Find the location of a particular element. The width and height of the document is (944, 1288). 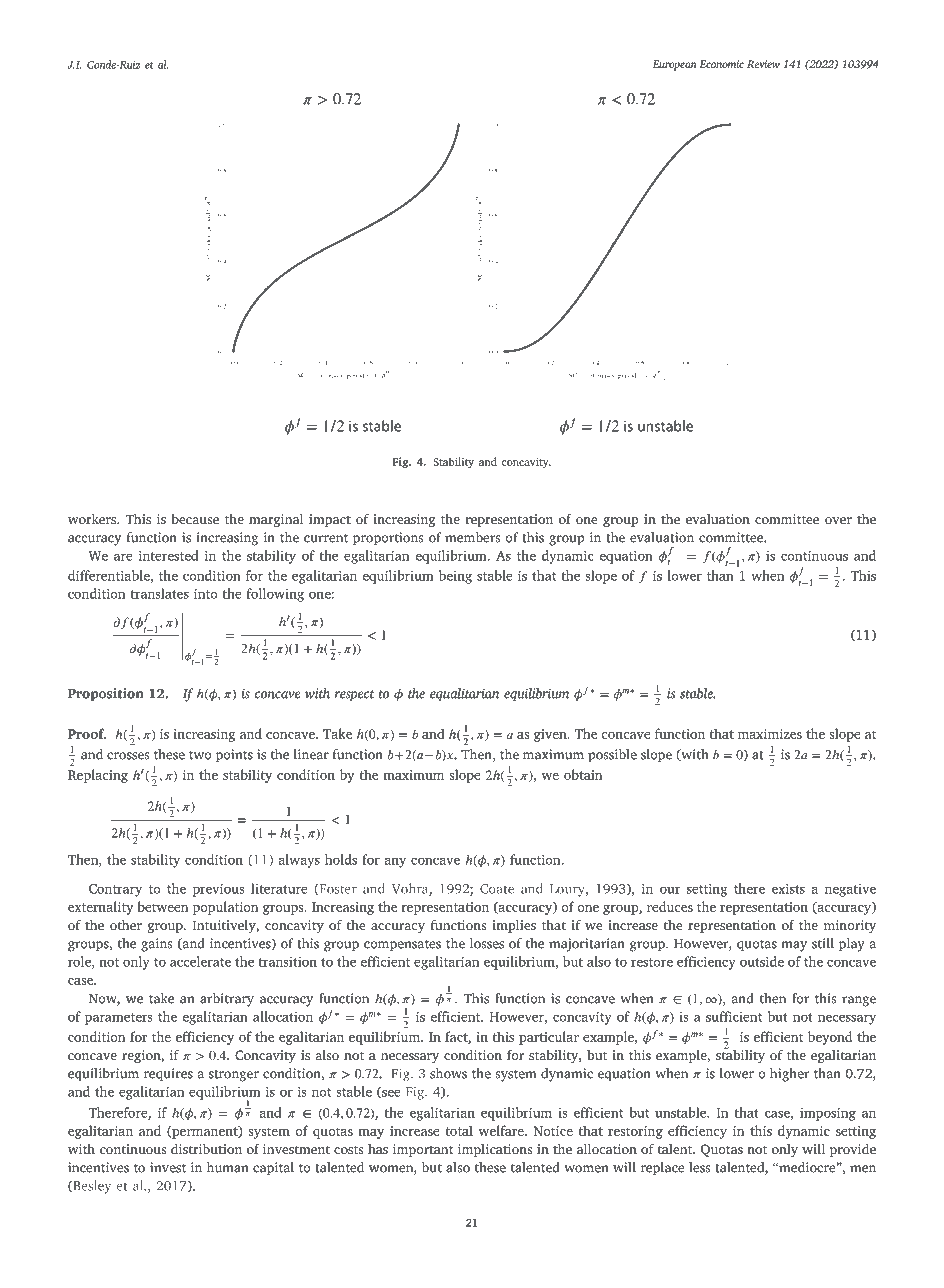

because is located at coordinates (195, 519).
